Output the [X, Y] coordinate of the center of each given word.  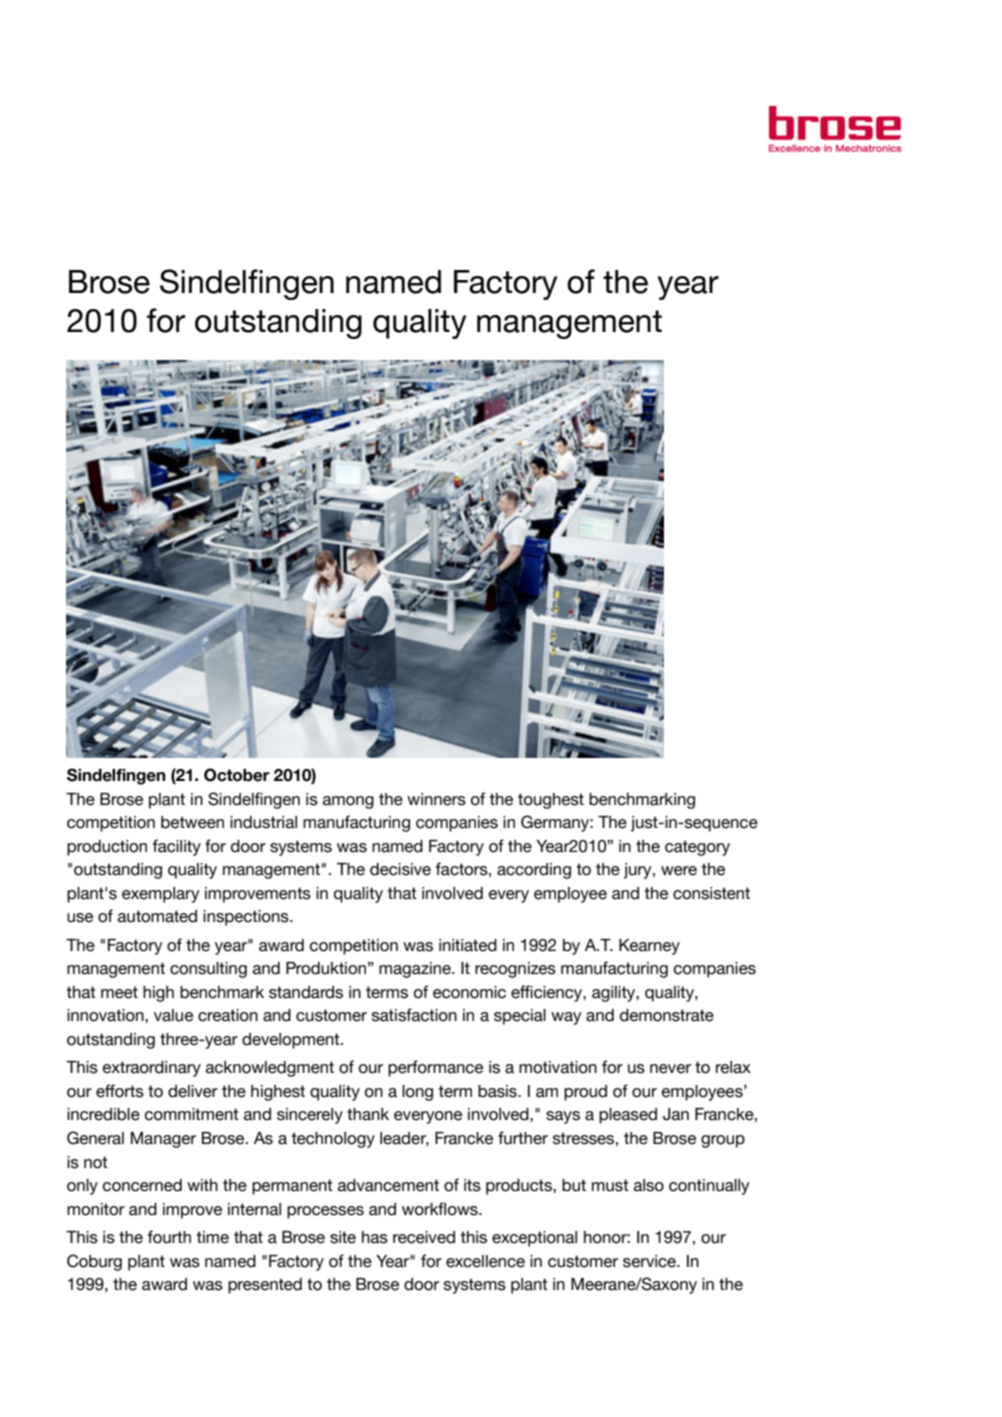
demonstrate [667, 1015]
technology [333, 1140]
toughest [551, 801]
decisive [400, 869]
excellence [485, 1261]
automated [157, 916]
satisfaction [414, 1015]
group [723, 1141]
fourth [169, 1237]
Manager [163, 1140]
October [237, 775]
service [650, 1261]
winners [436, 799]
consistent [711, 893]
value [173, 1015]
